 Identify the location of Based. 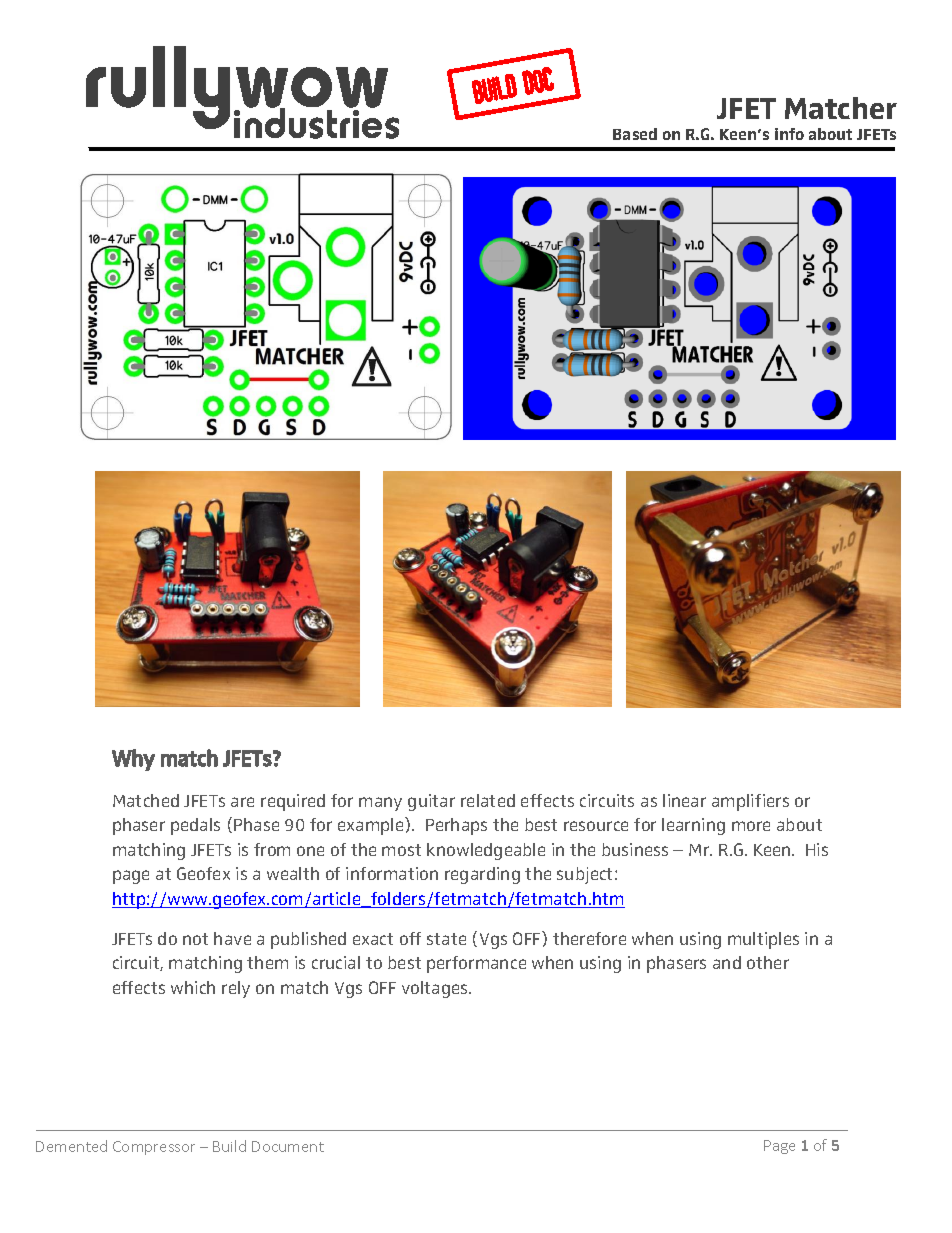
(635, 134).
